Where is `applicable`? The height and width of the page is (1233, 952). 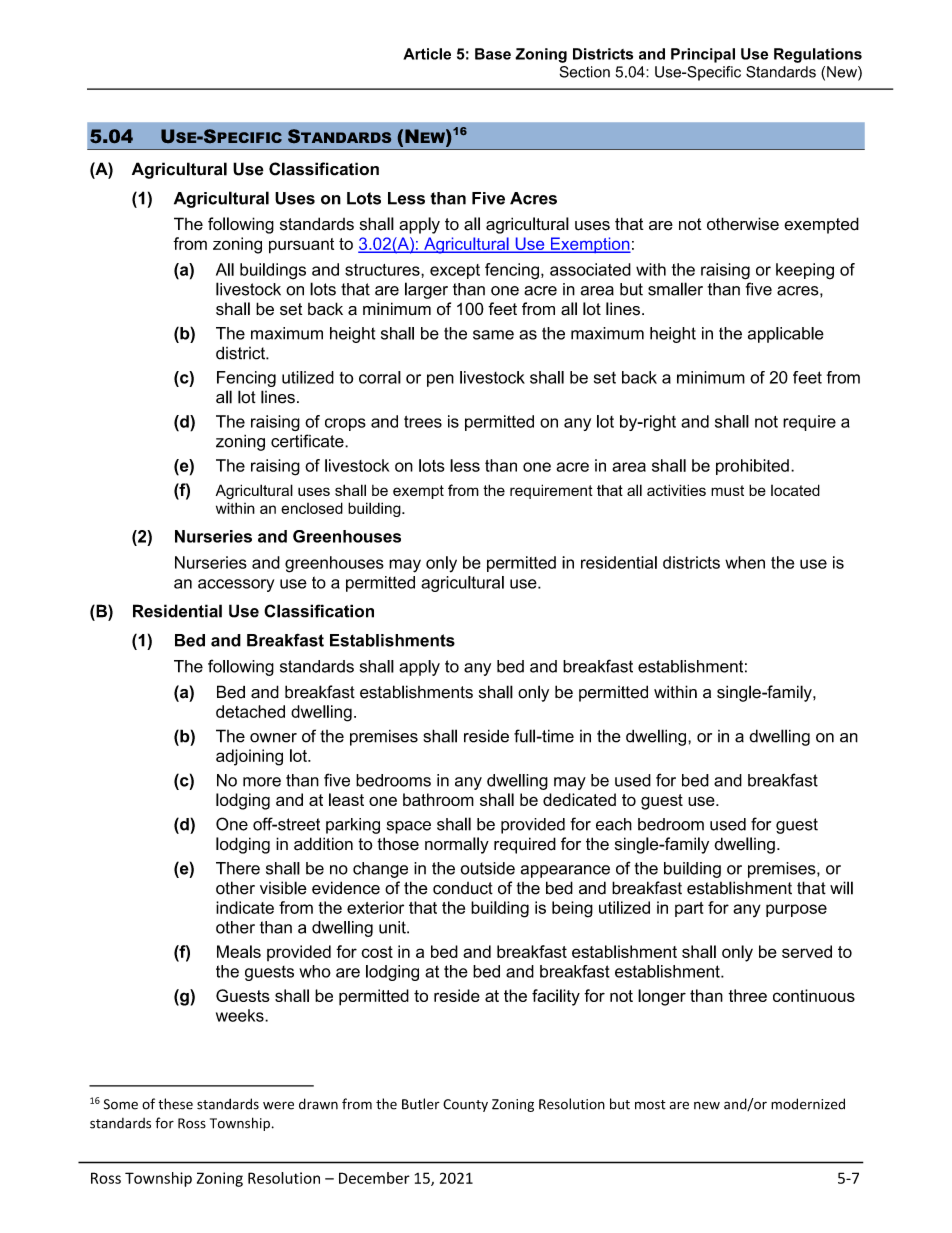
applicable is located at coordinates (786, 335).
